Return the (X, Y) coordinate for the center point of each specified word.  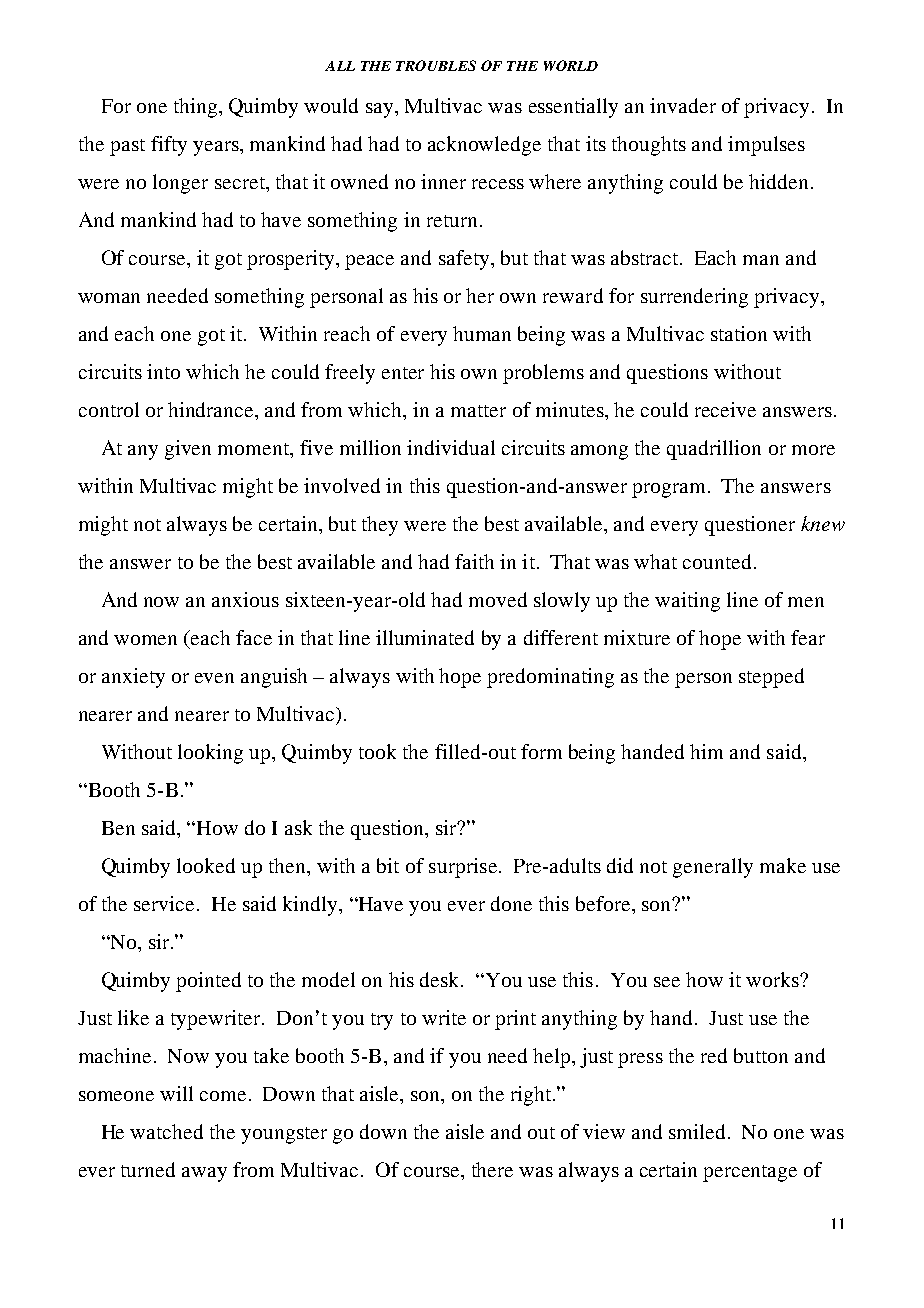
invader (683, 105)
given (188, 450)
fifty (169, 146)
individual (451, 447)
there (492, 1169)
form (541, 751)
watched (166, 1131)
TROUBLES (436, 65)
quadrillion (714, 450)
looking (210, 754)
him (706, 751)
